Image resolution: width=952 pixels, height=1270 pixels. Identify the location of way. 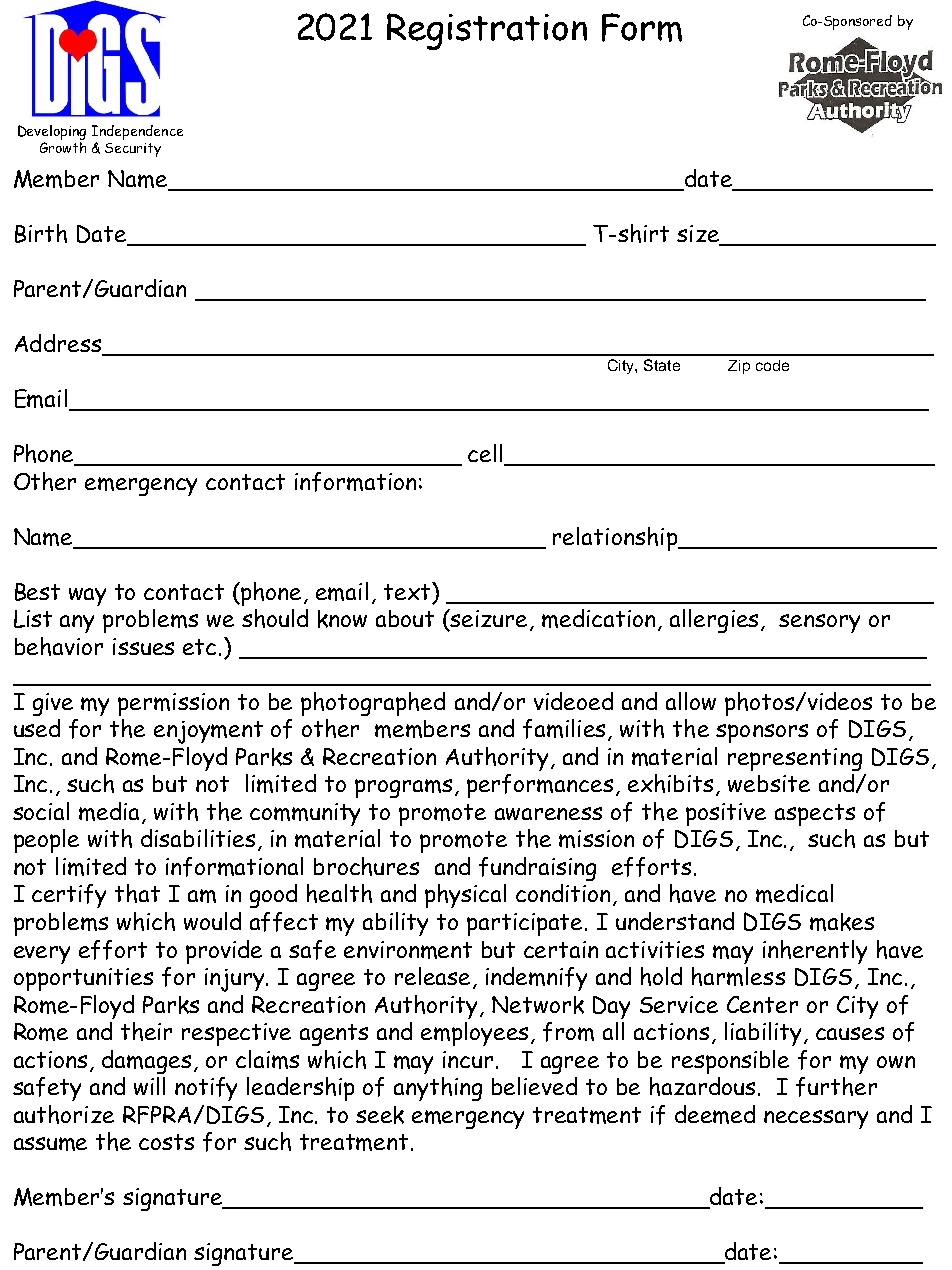
(87, 597).
